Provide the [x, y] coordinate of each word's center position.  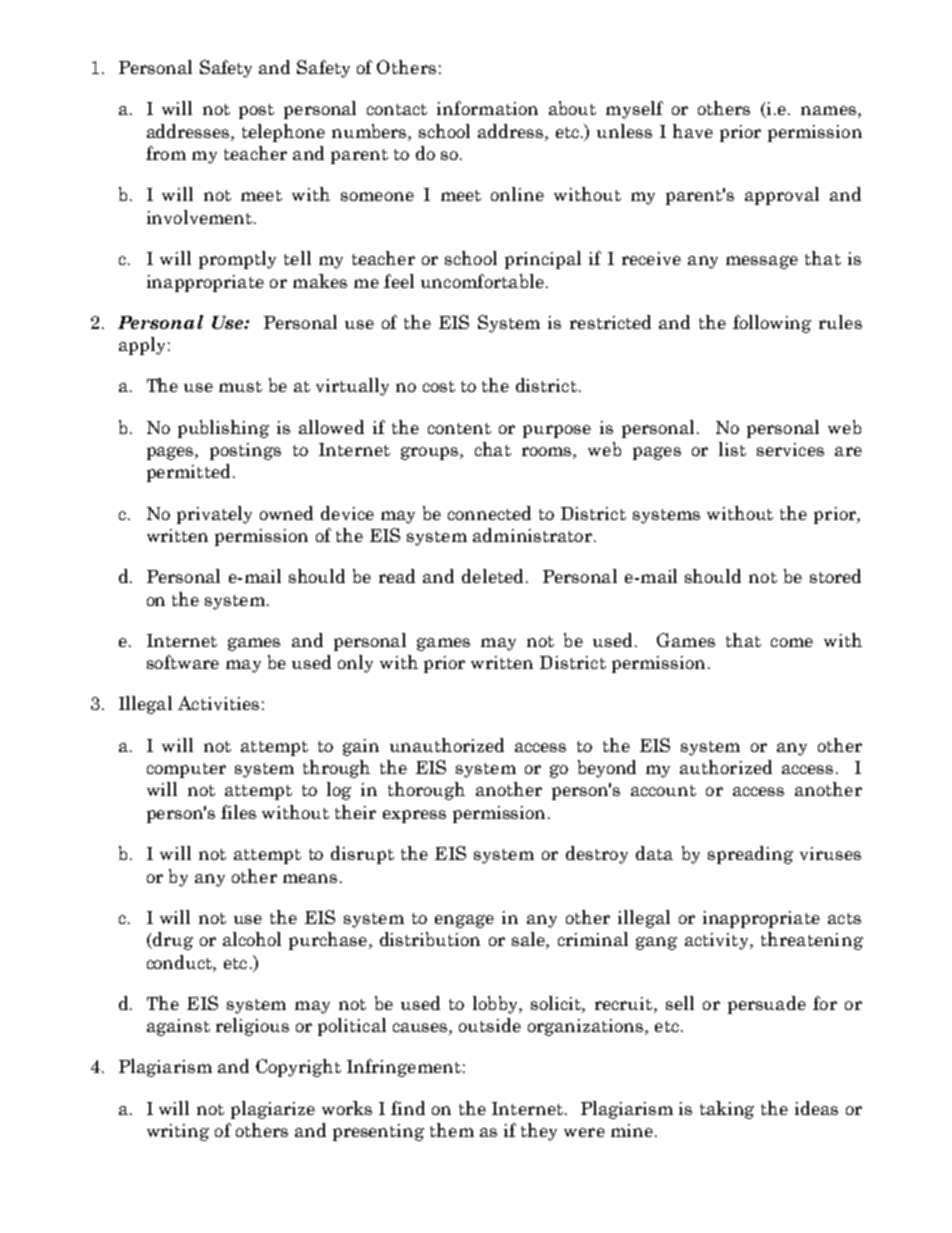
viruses [830, 853]
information [487, 108]
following [772, 324]
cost [439, 386]
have [693, 131]
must [240, 386]
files [238, 812]
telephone [283, 133]
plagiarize [273, 1110]
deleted [492, 576]
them [452, 1130]
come [792, 642]
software [183, 662]
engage [464, 921]
